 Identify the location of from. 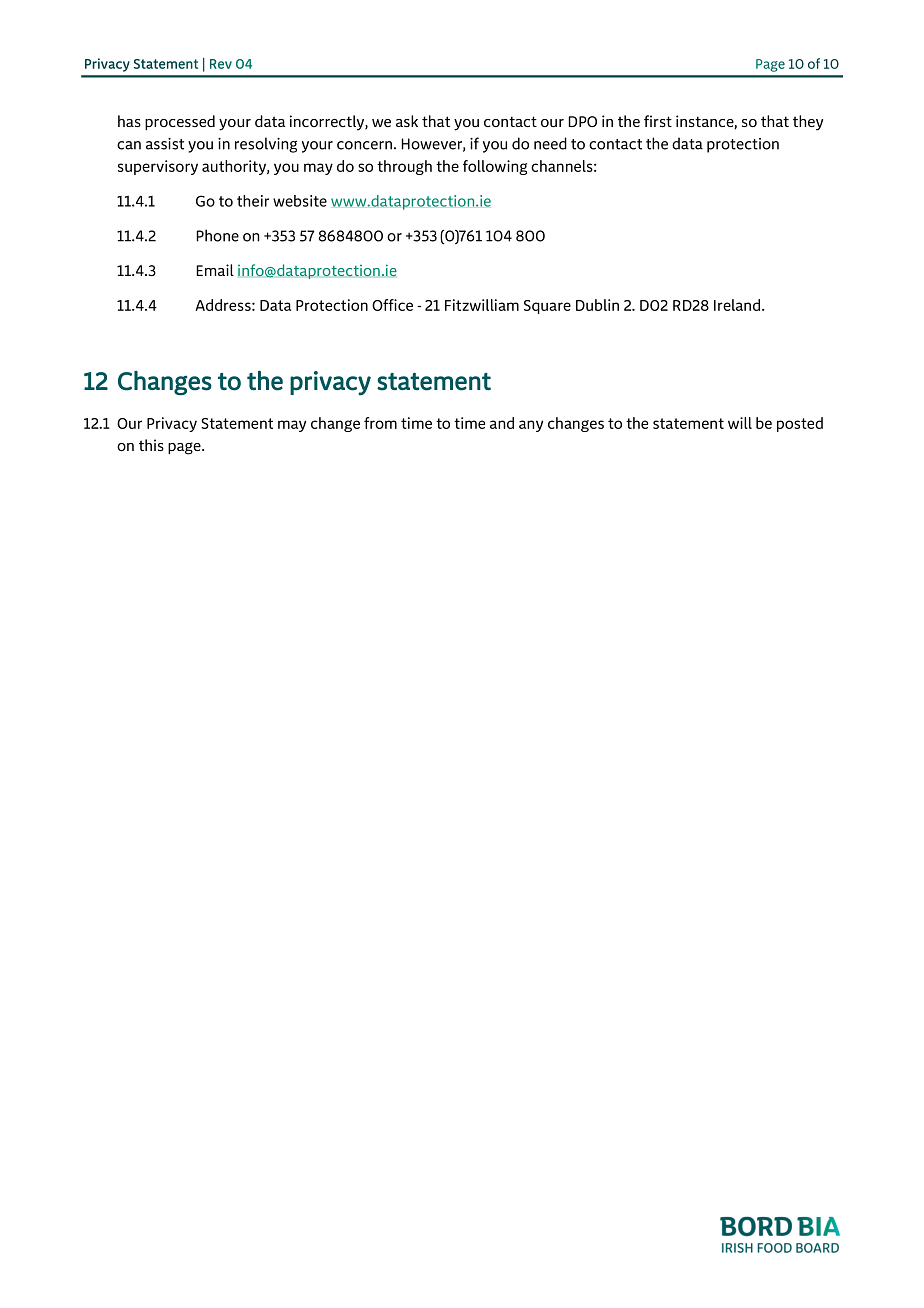
(380, 423).
